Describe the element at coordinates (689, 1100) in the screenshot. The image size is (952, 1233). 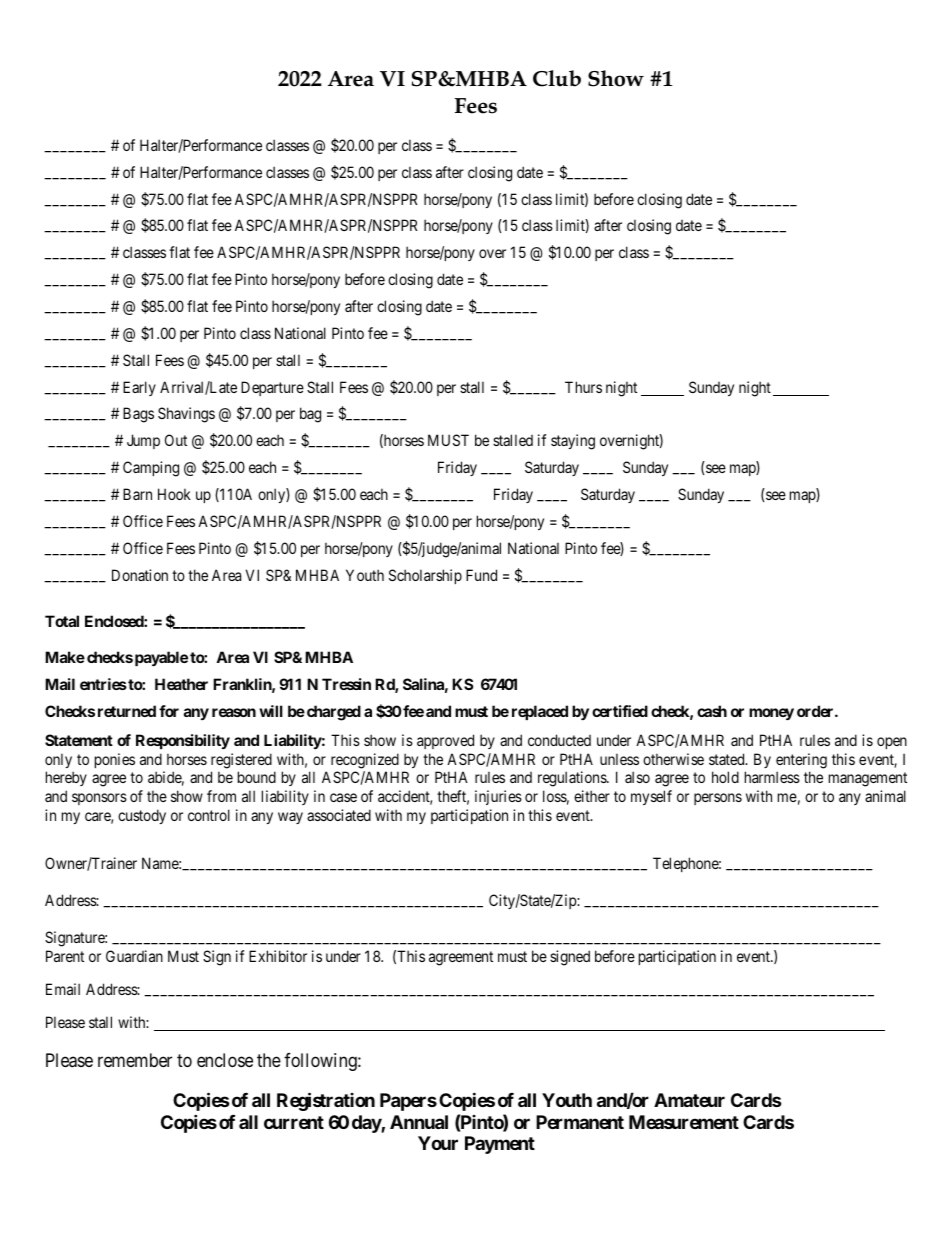
I see `Amateur` at that location.
